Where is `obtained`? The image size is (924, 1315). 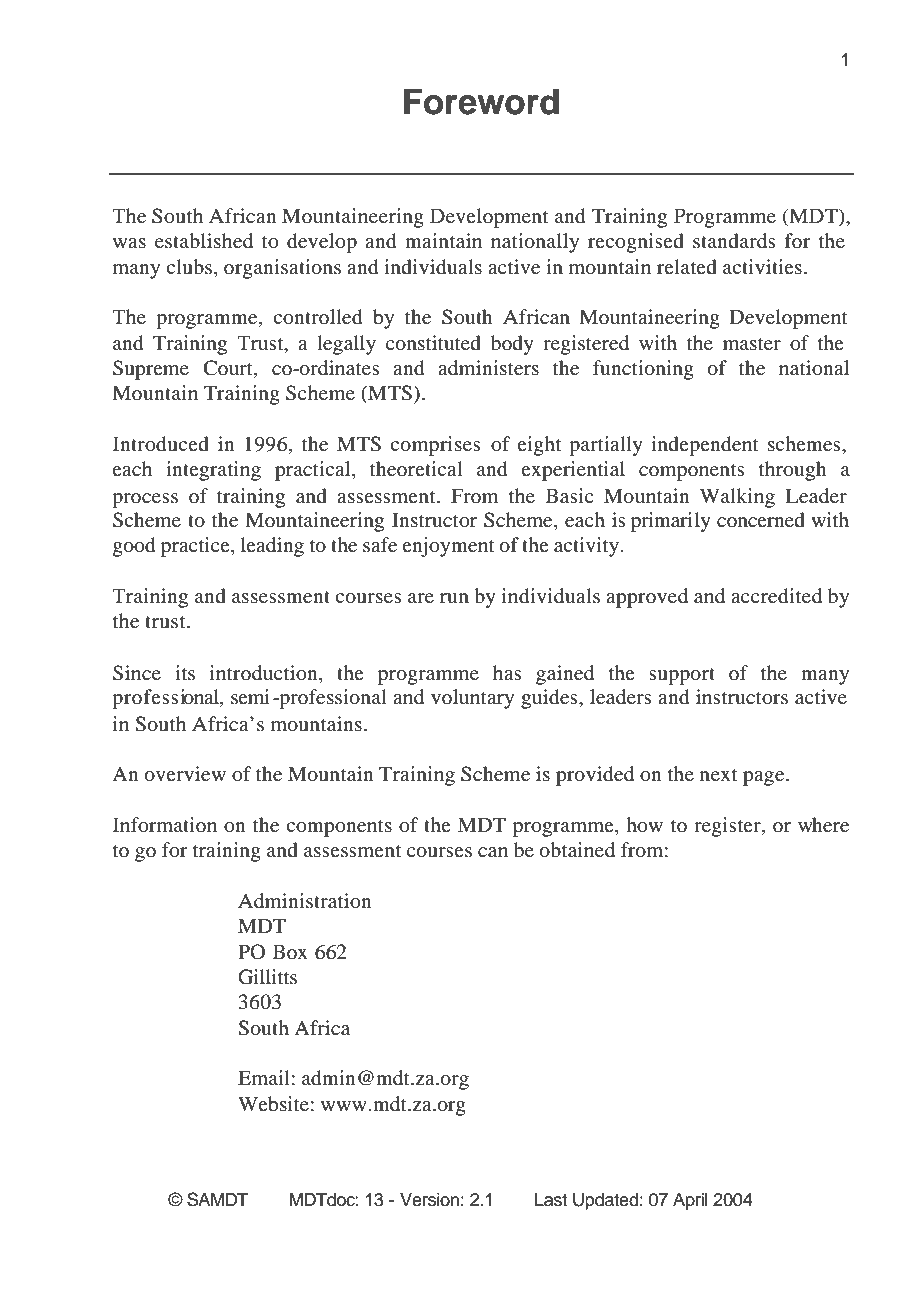
obtained is located at coordinates (577, 850).
